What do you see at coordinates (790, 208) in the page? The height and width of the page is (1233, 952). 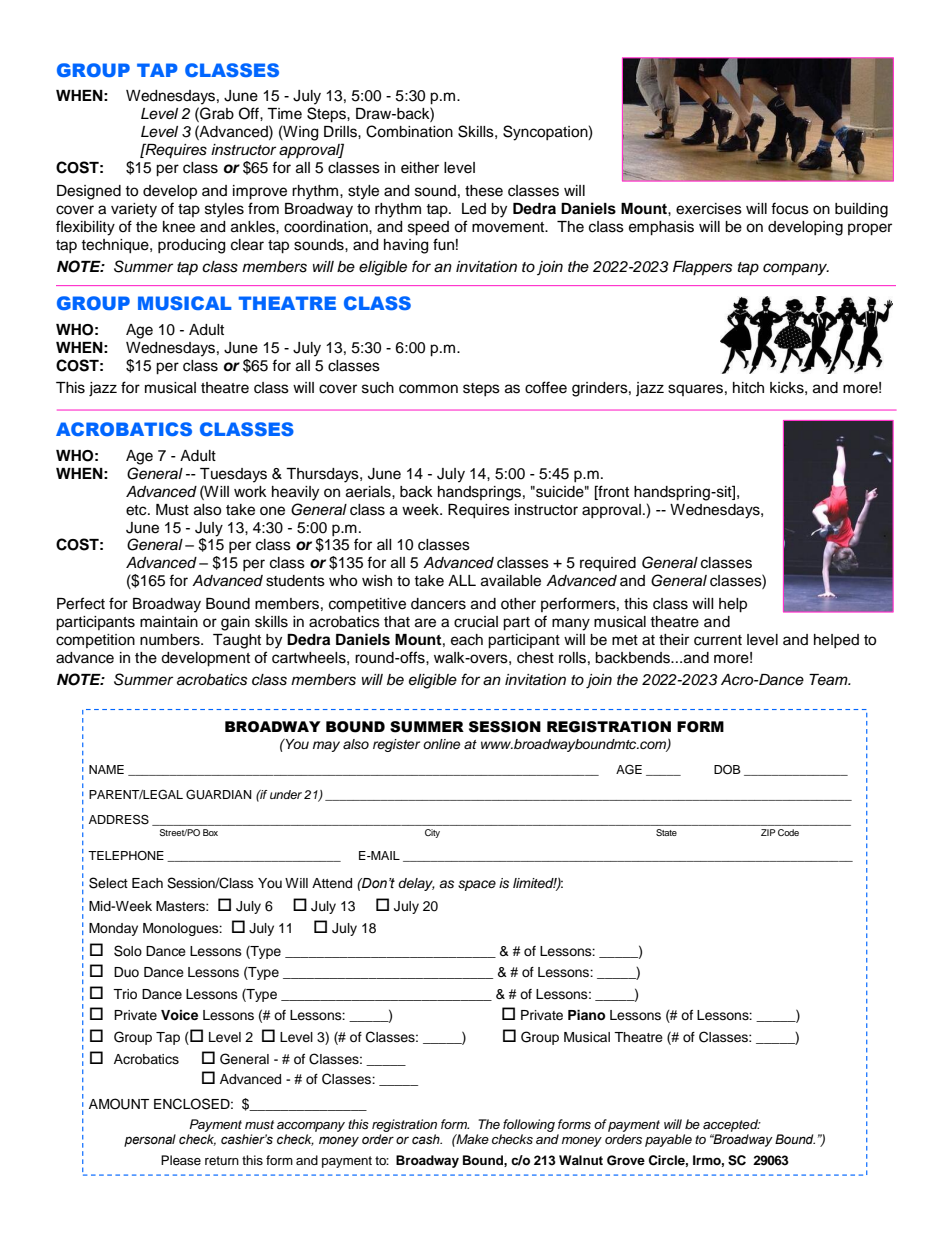 I see `focus` at bounding box center [790, 208].
